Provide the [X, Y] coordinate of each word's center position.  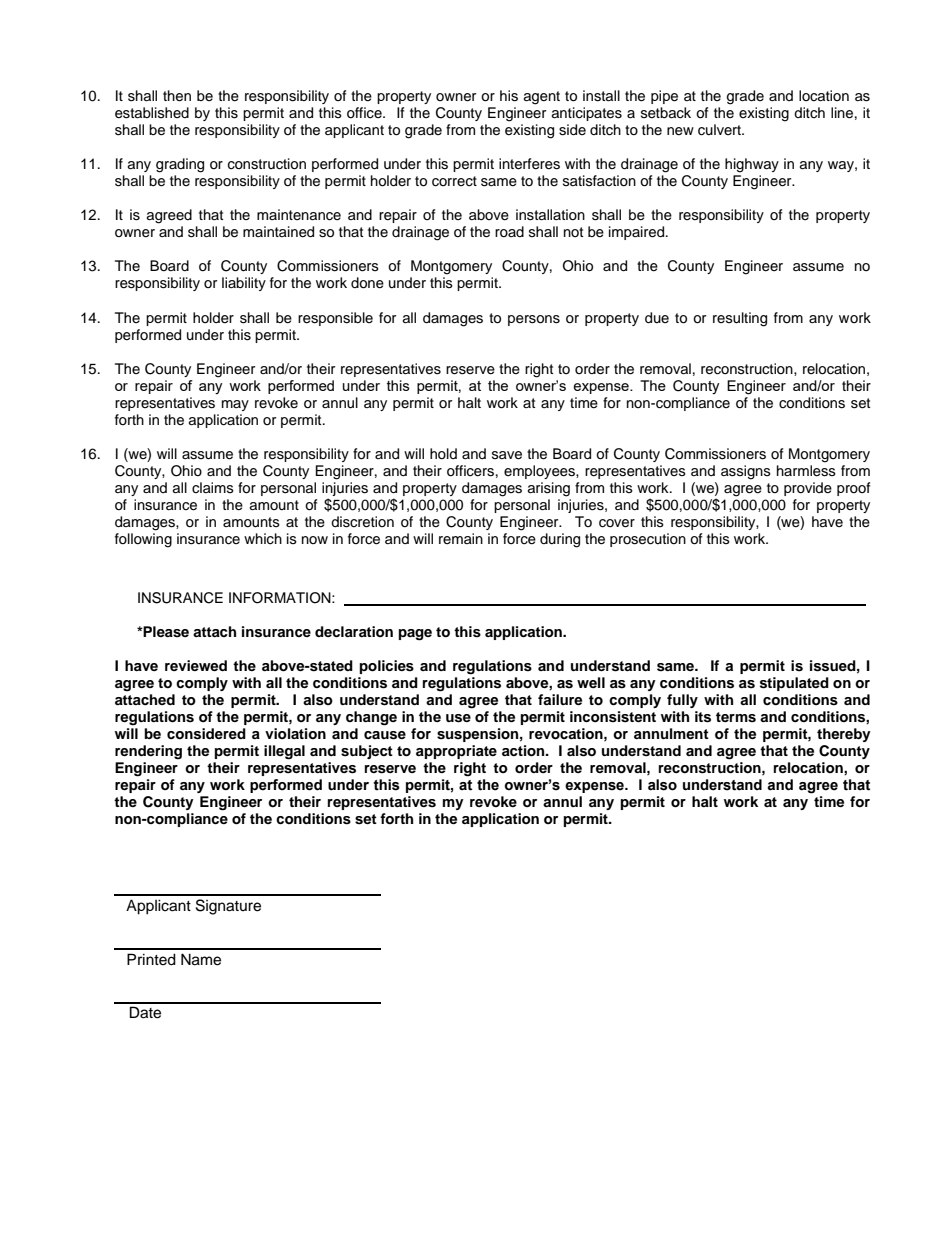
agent [542, 98]
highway [752, 165]
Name [201, 959]
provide [808, 489]
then [177, 96]
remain [461, 538]
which [263, 539]
